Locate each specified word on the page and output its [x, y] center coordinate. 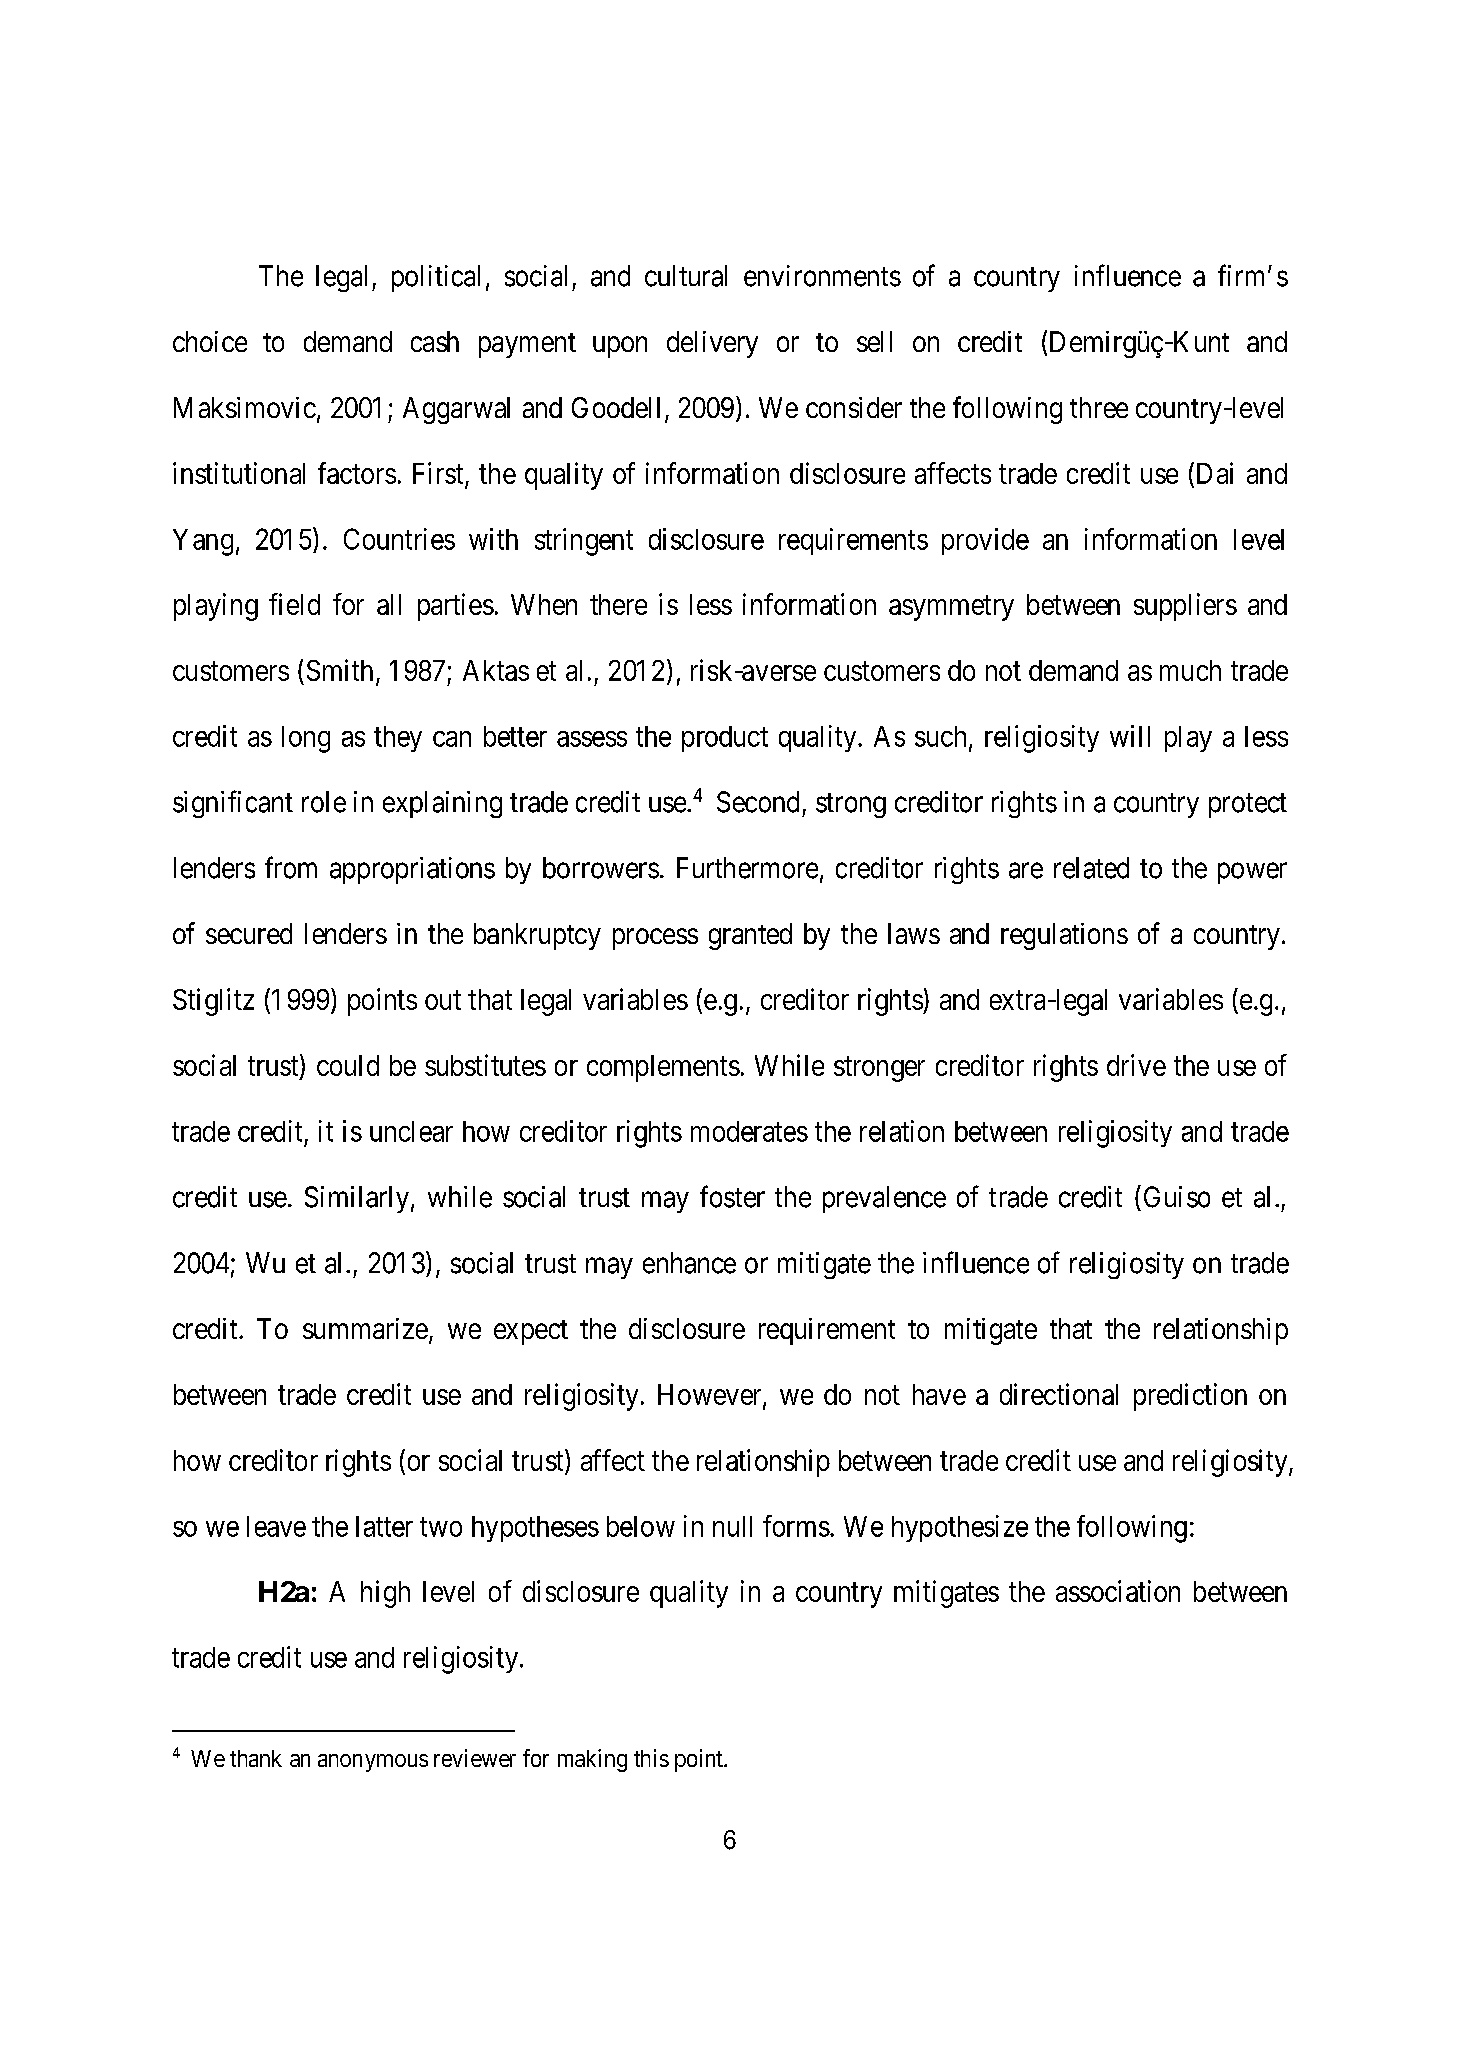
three [1099, 407]
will [1130, 736]
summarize [365, 1328]
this [651, 1758]
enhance [689, 1263]
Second [758, 802]
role [324, 802]
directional [1059, 1394]
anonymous [373, 1763]
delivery [712, 344]
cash [435, 341]
